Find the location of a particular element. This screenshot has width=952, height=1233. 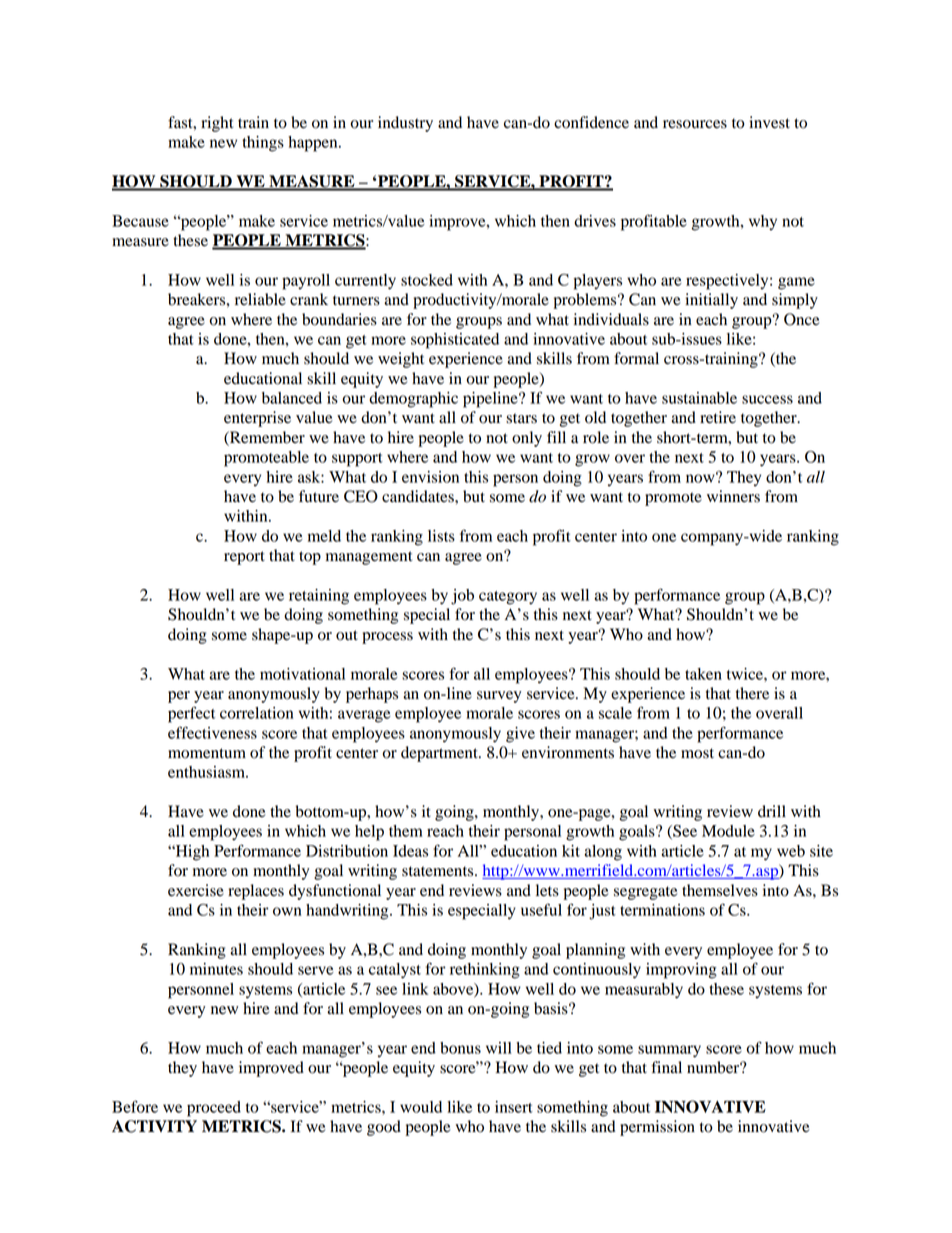

department is located at coordinates (440, 754).
